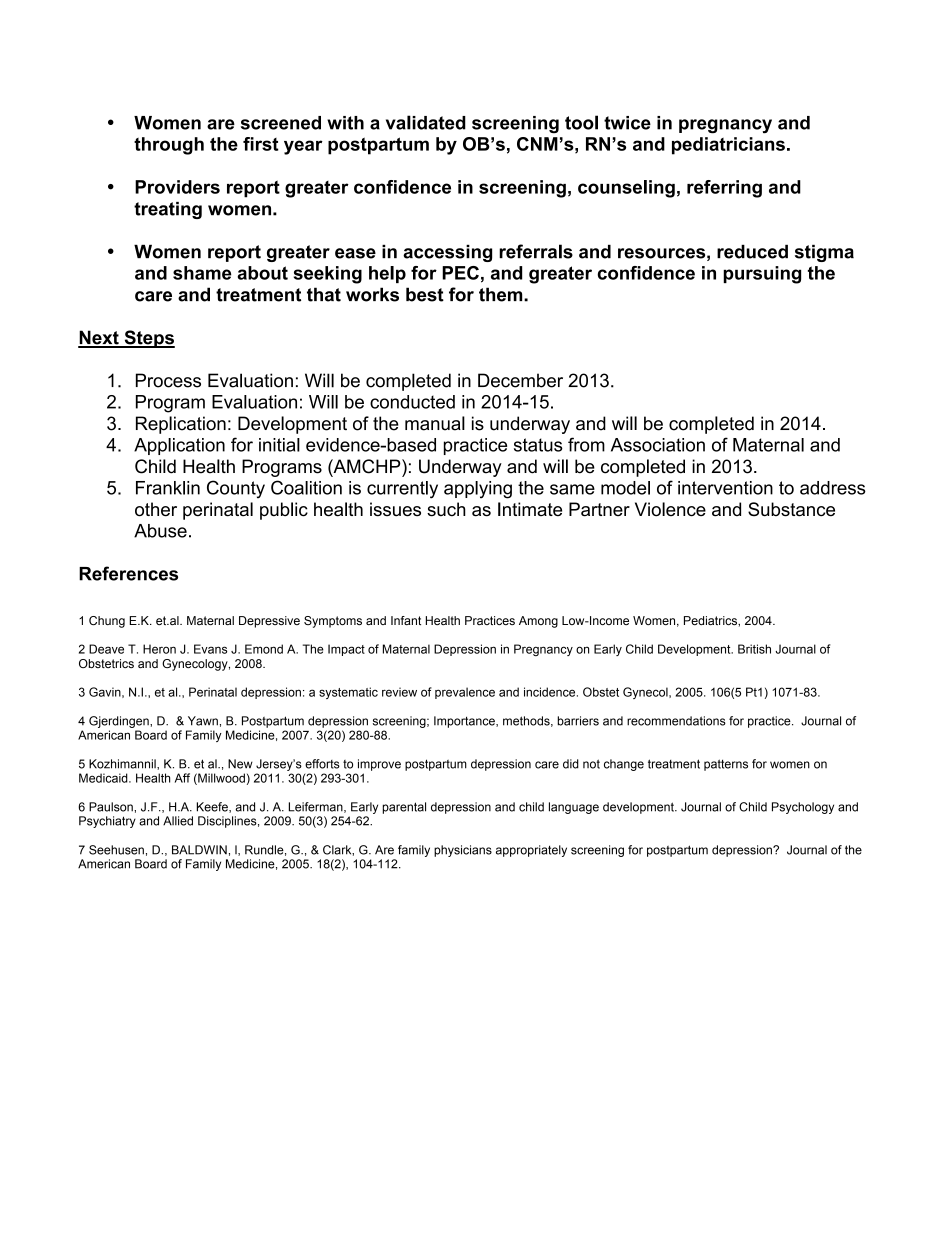 The image size is (952, 1233). What do you see at coordinates (463, 851) in the image?
I see `physicians` at bounding box center [463, 851].
